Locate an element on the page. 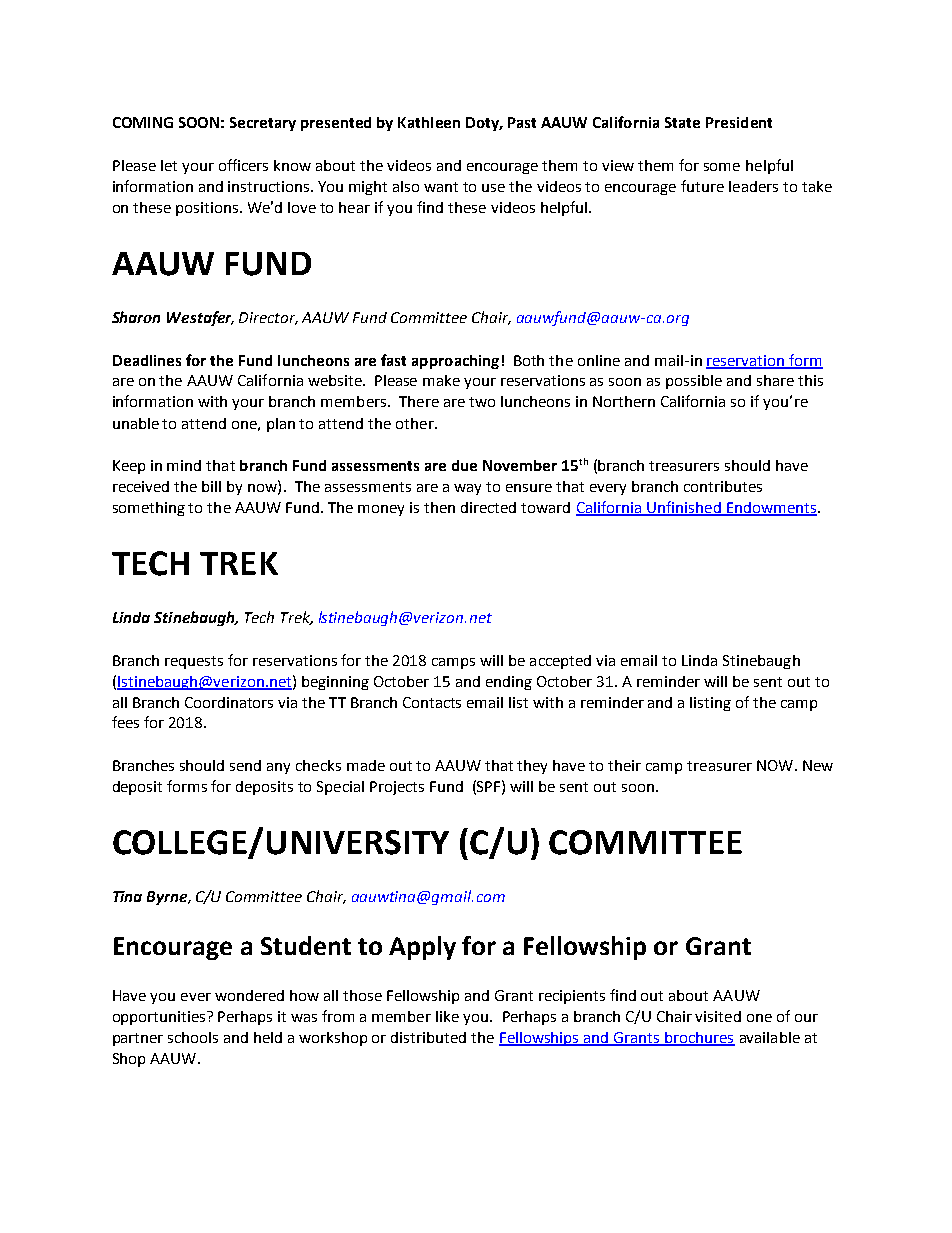 The height and width of the image is (1233, 952). Kathleen is located at coordinates (429, 122).
